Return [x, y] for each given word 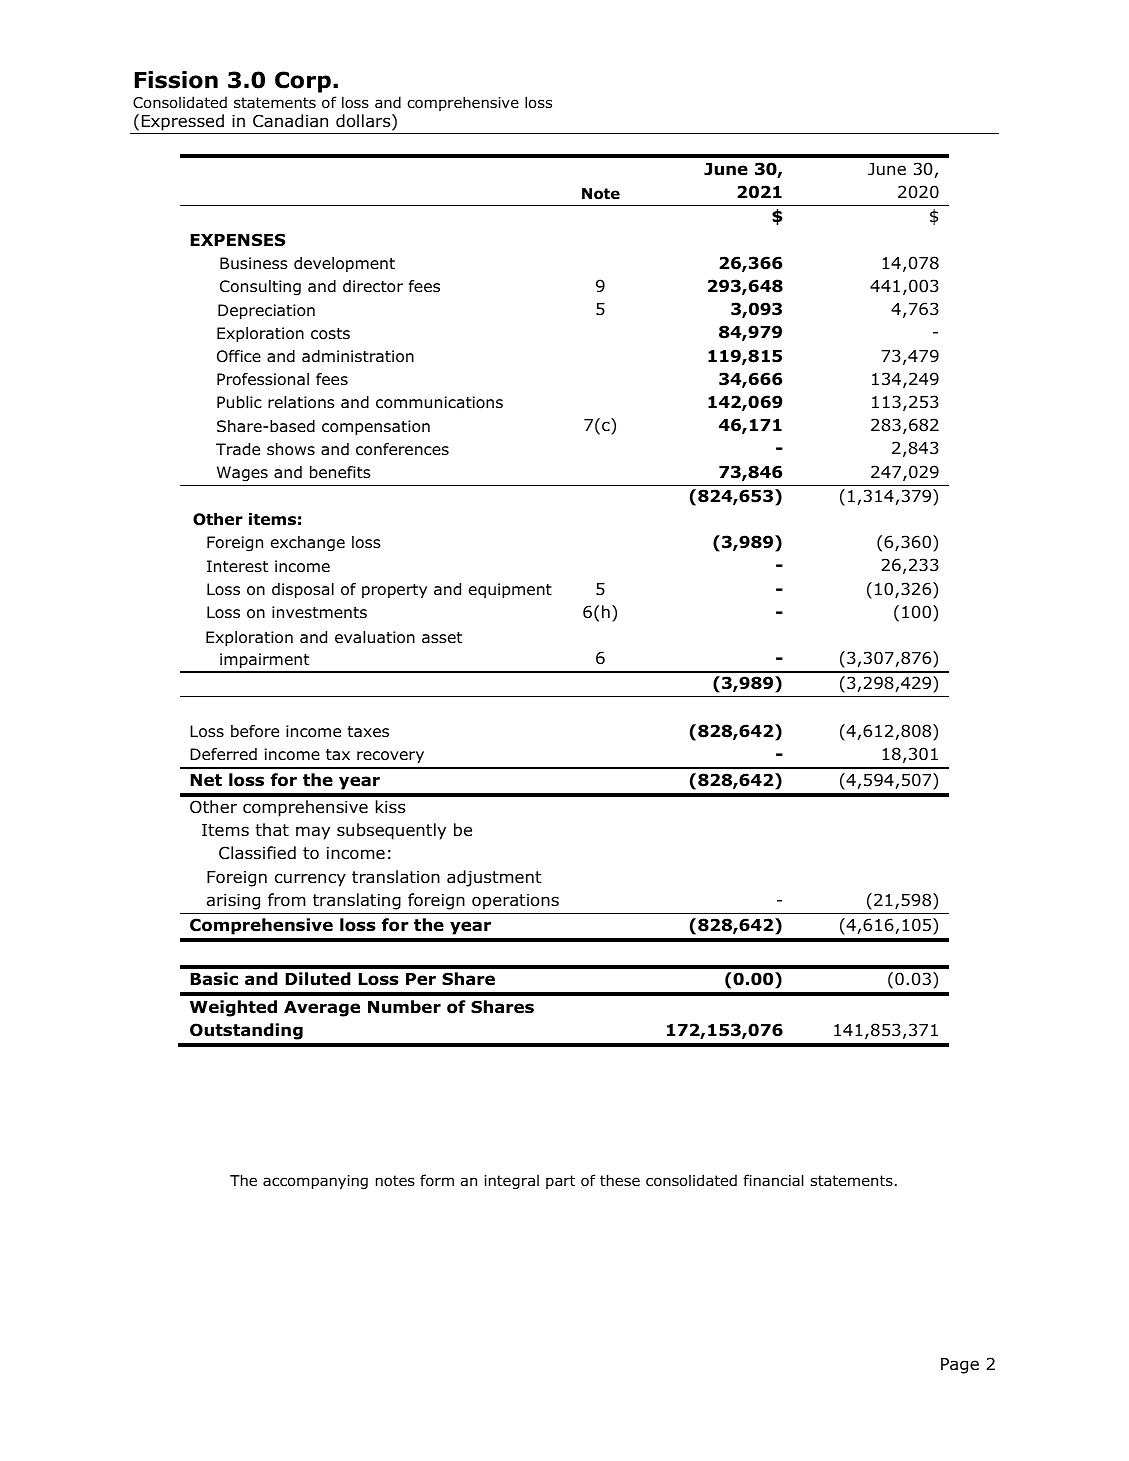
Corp [303, 82]
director [373, 286]
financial [773, 1180]
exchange [308, 544]
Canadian [290, 121]
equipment [510, 590]
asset [442, 637]
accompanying [315, 1182]
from [287, 900]
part [560, 1182]
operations [515, 902]
